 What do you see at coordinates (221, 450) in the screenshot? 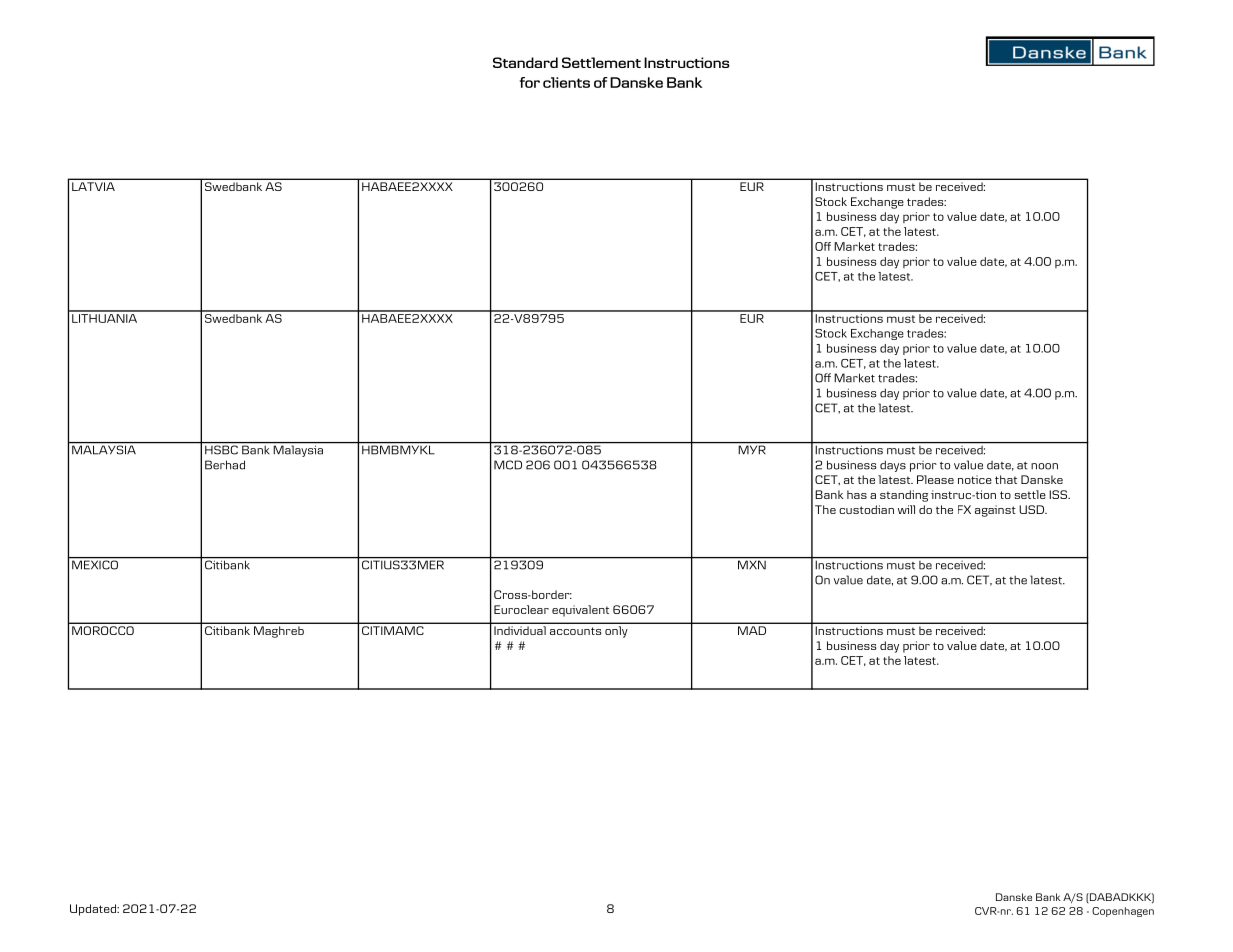
I see `HSBC` at bounding box center [221, 450].
